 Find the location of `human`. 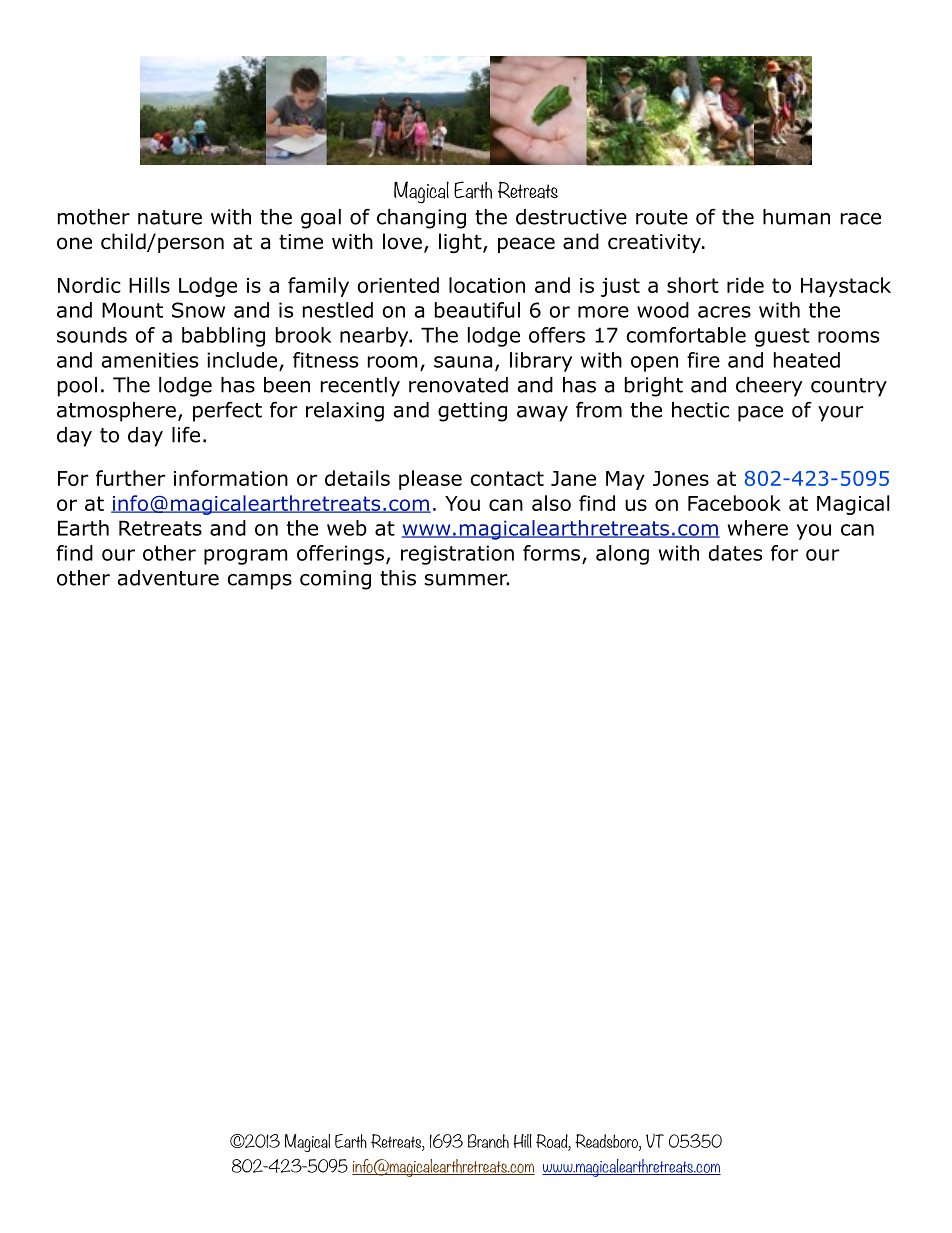

human is located at coordinates (796, 217).
